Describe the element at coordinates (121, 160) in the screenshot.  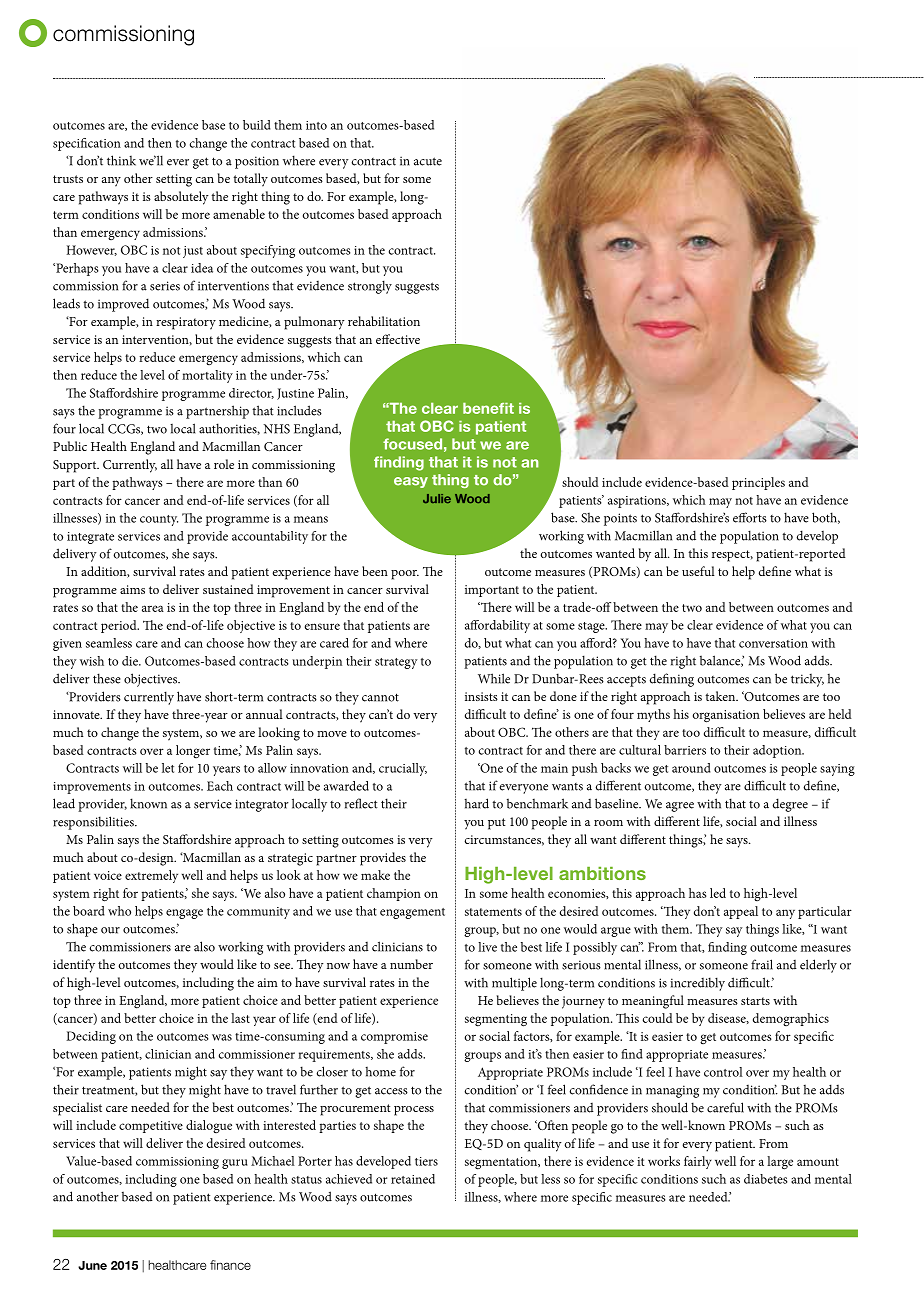
I see `think` at that location.
